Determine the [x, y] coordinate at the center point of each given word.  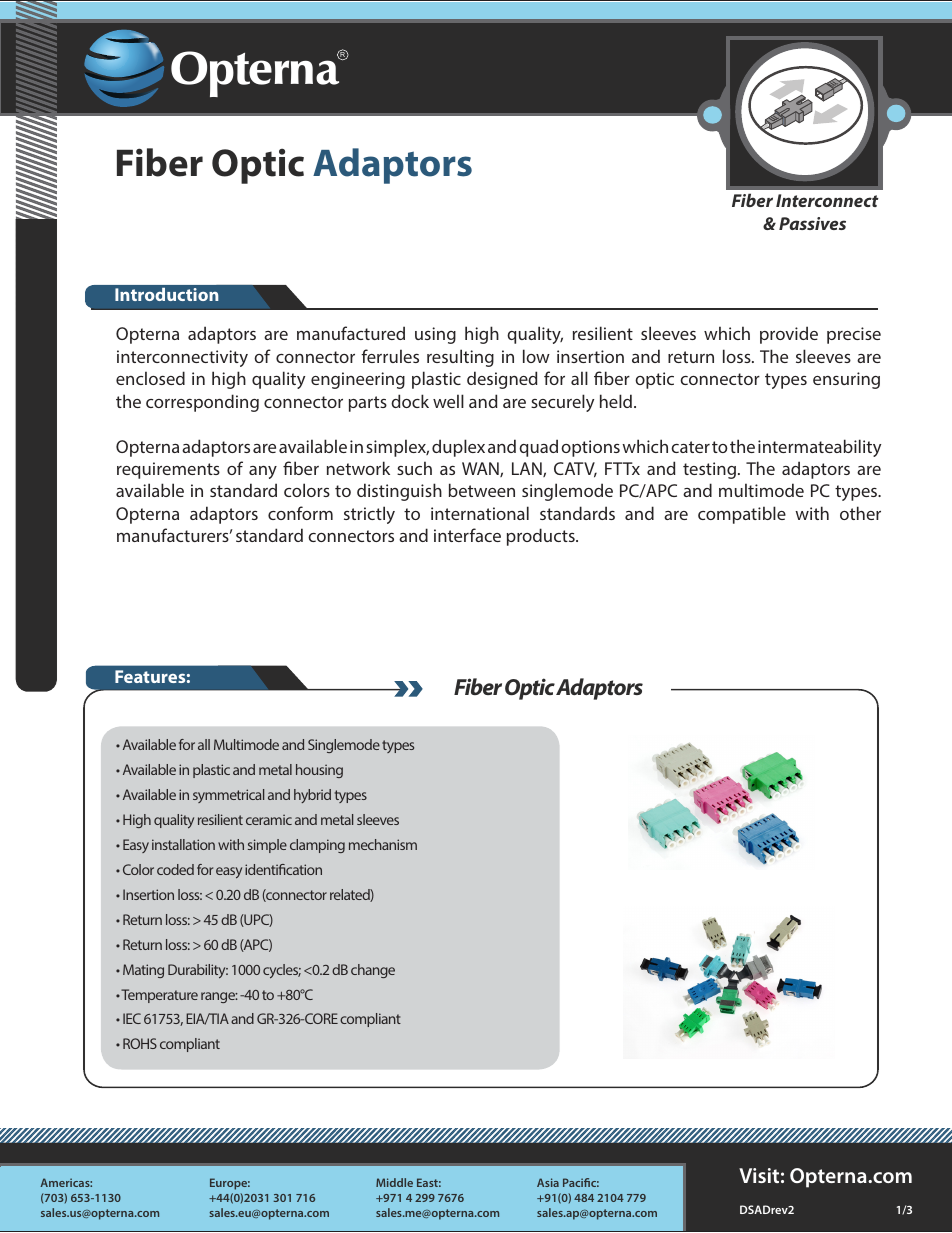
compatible [742, 515]
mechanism [383, 844]
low [536, 356]
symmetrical [228, 796]
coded [175, 869]
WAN [481, 469]
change [373, 971]
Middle [394, 1182]
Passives [812, 223]
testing [709, 470]
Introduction [167, 294]
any [263, 472]
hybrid [312, 796]
